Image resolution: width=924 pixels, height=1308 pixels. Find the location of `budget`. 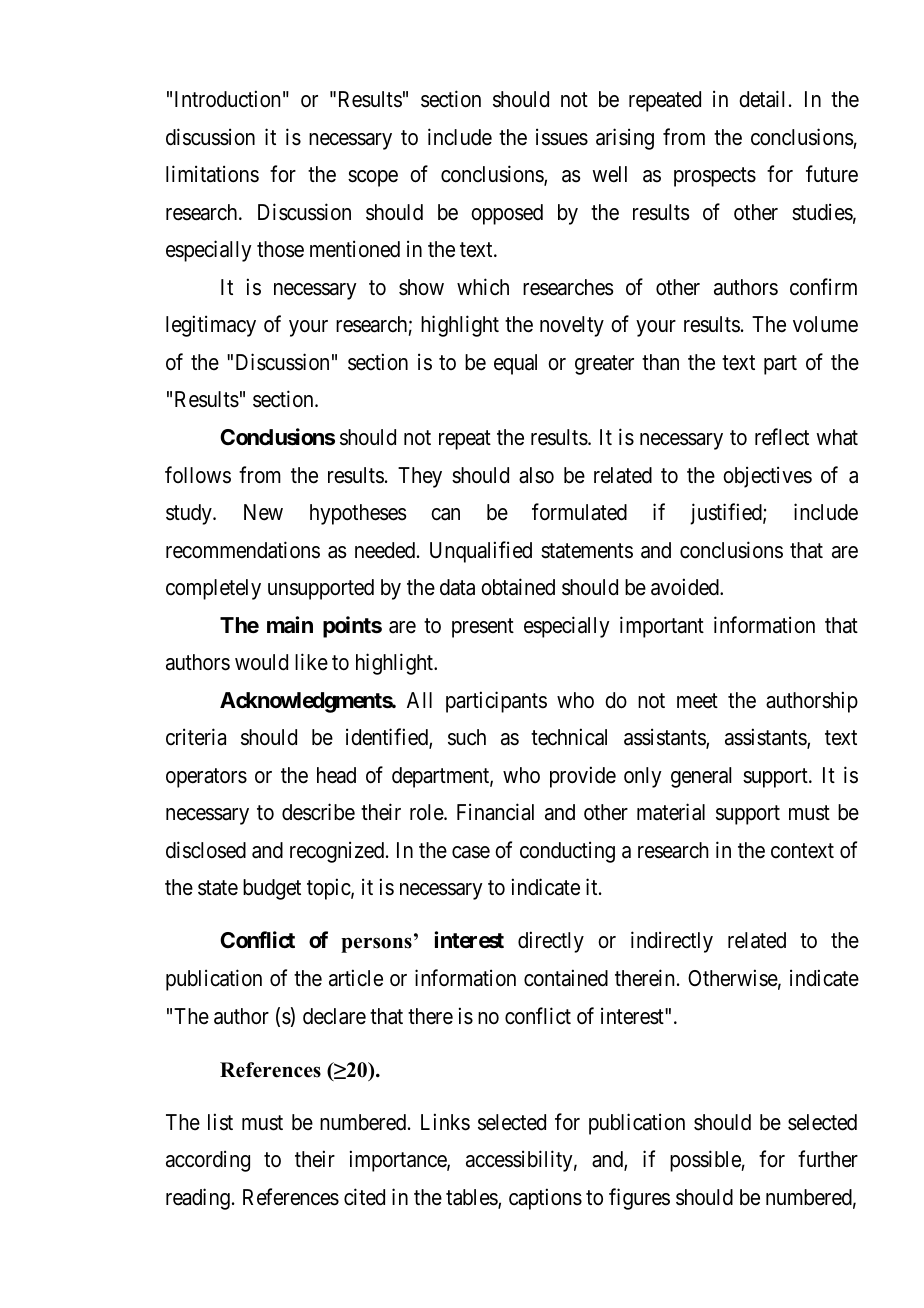

budget is located at coordinates (272, 889).
